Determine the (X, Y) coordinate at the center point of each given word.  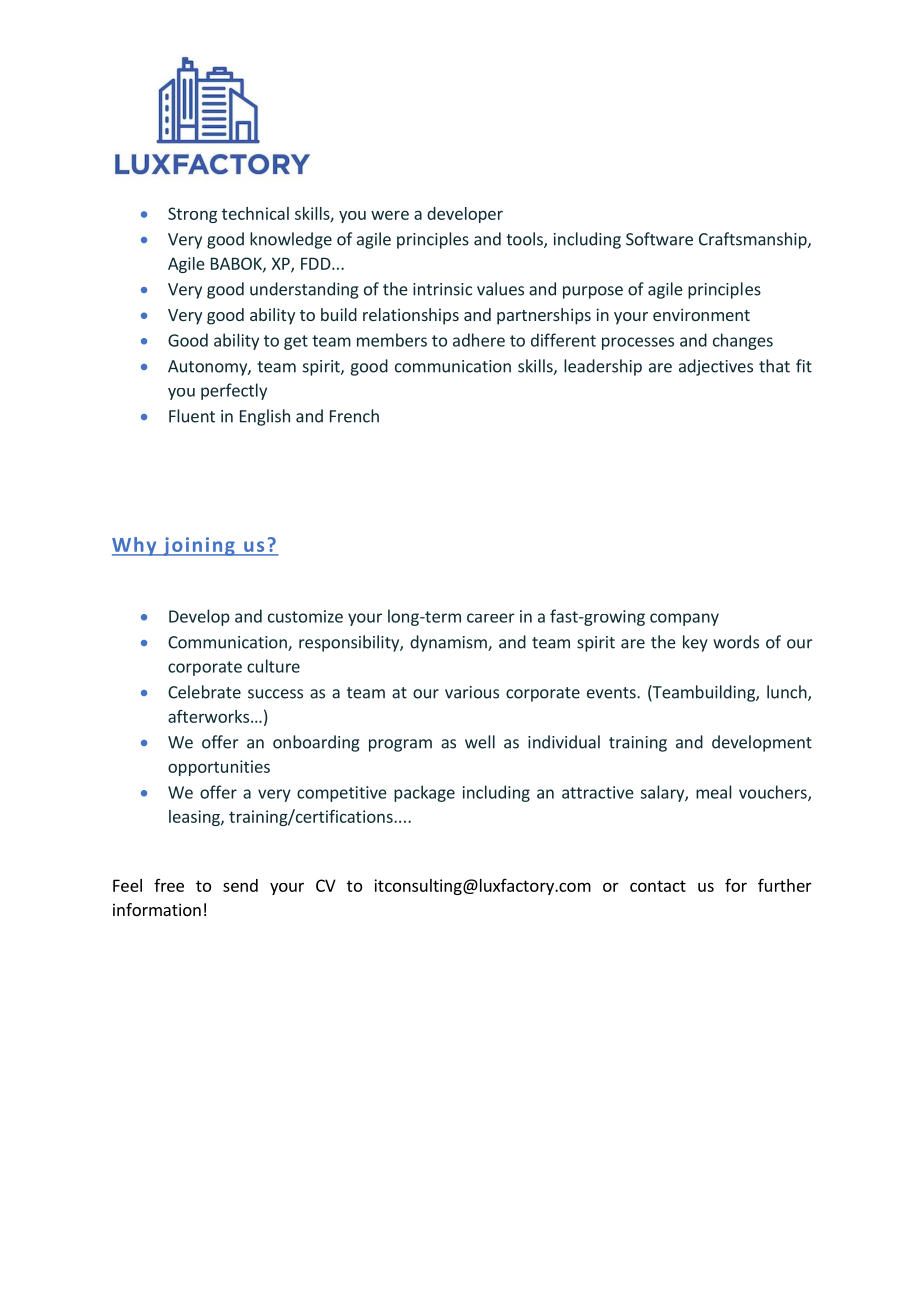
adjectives (716, 367)
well (480, 742)
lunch (788, 693)
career (491, 618)
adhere (479, 340)
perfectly (234, 391)
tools (525, 240)
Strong (192, 215)
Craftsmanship (754, 240)
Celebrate (204, 692)
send (240, 885)
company (684, 619)
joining (199, 546)
